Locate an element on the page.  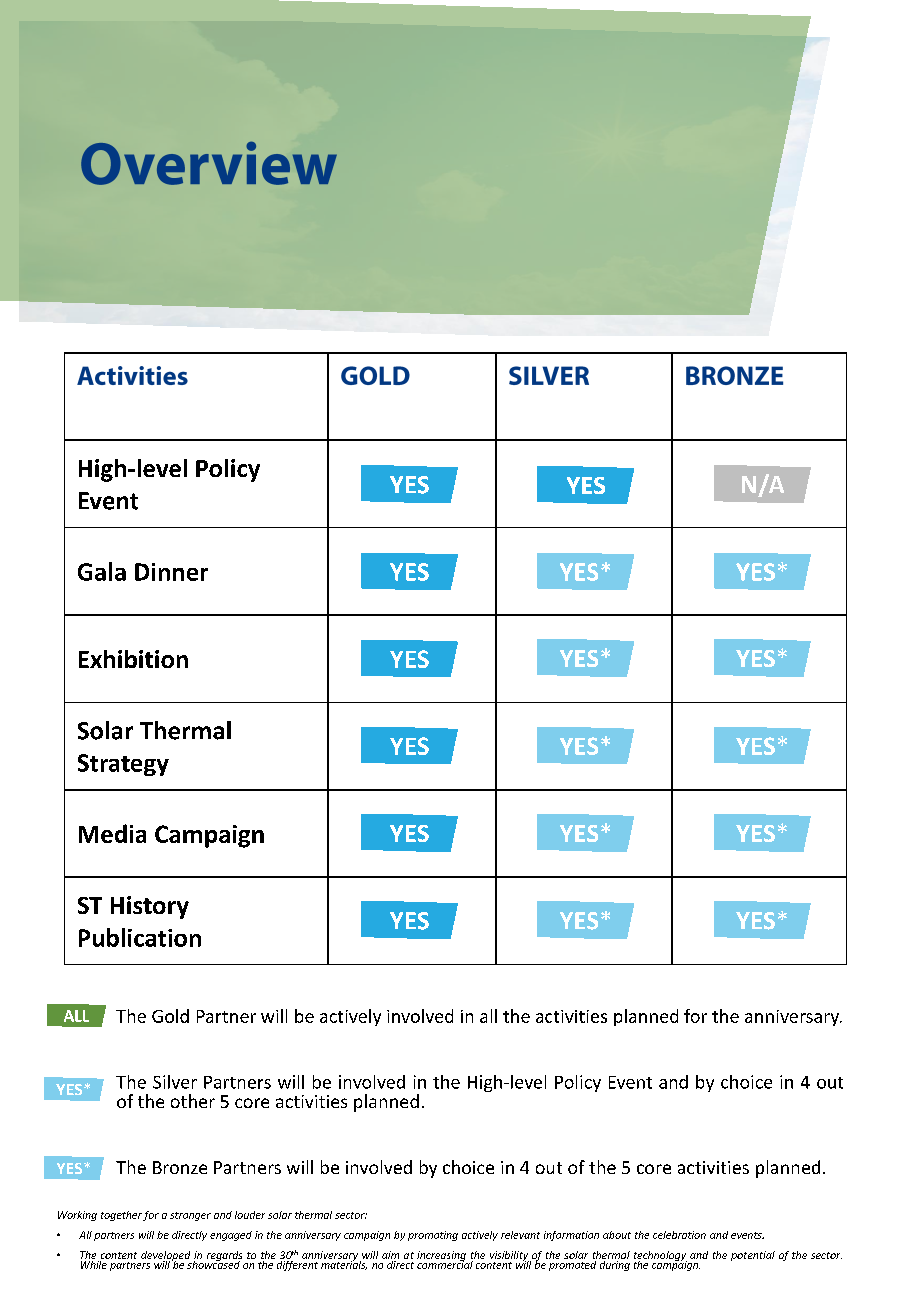
Publication is located at coordinates (140, 937).
